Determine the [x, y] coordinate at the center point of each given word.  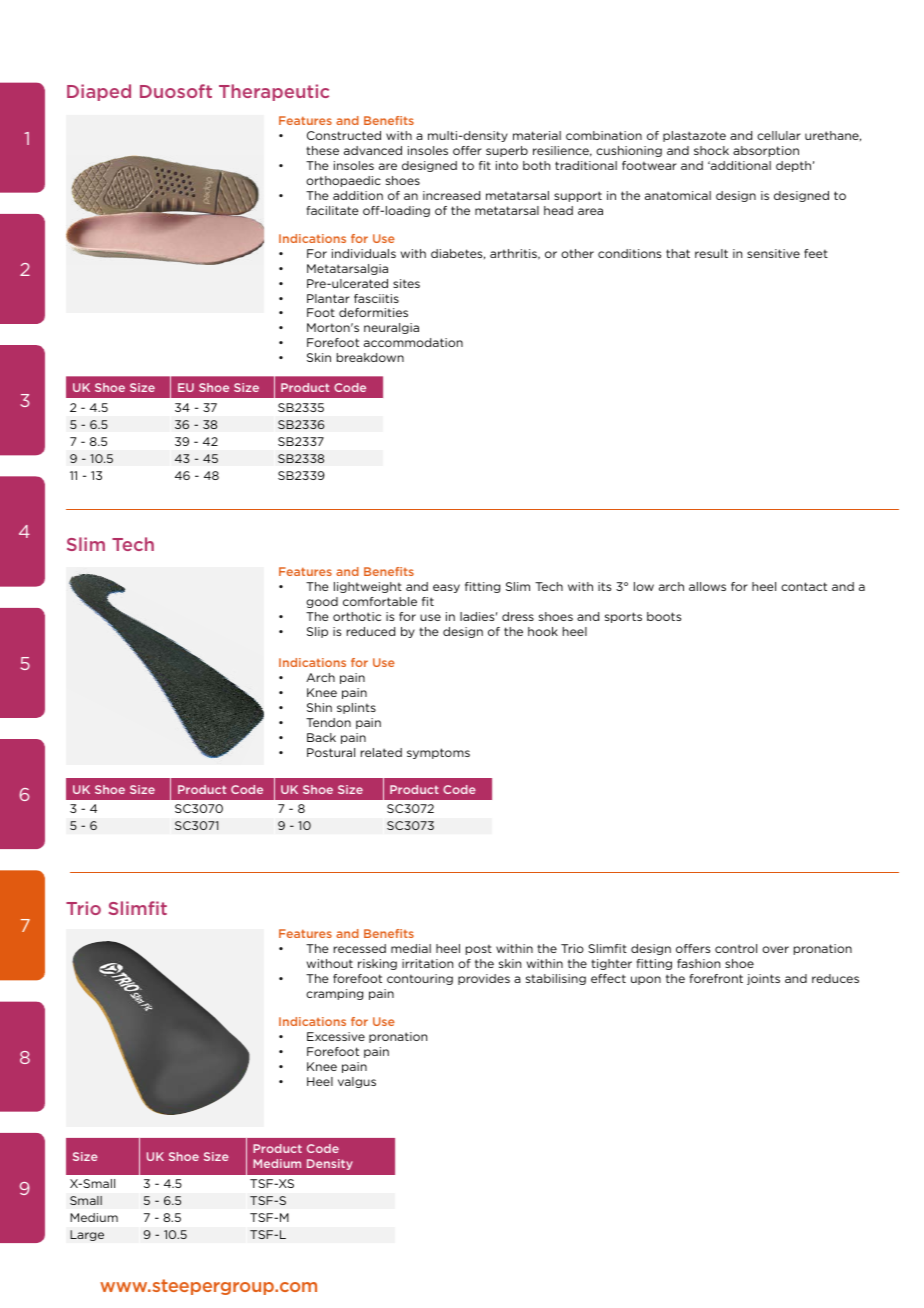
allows [707, 586]
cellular [779, 135]
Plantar [328, 298]
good [322, 602]
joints [763, 979]
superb [507, 151]
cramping [334, 994]
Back [321, 737]
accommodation [413, 342]
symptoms [438, 753]
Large [87, 1235]
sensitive [773, 253]
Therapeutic [274, 92]
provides [484, 979]
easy [446, 588]
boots [664, 616]
